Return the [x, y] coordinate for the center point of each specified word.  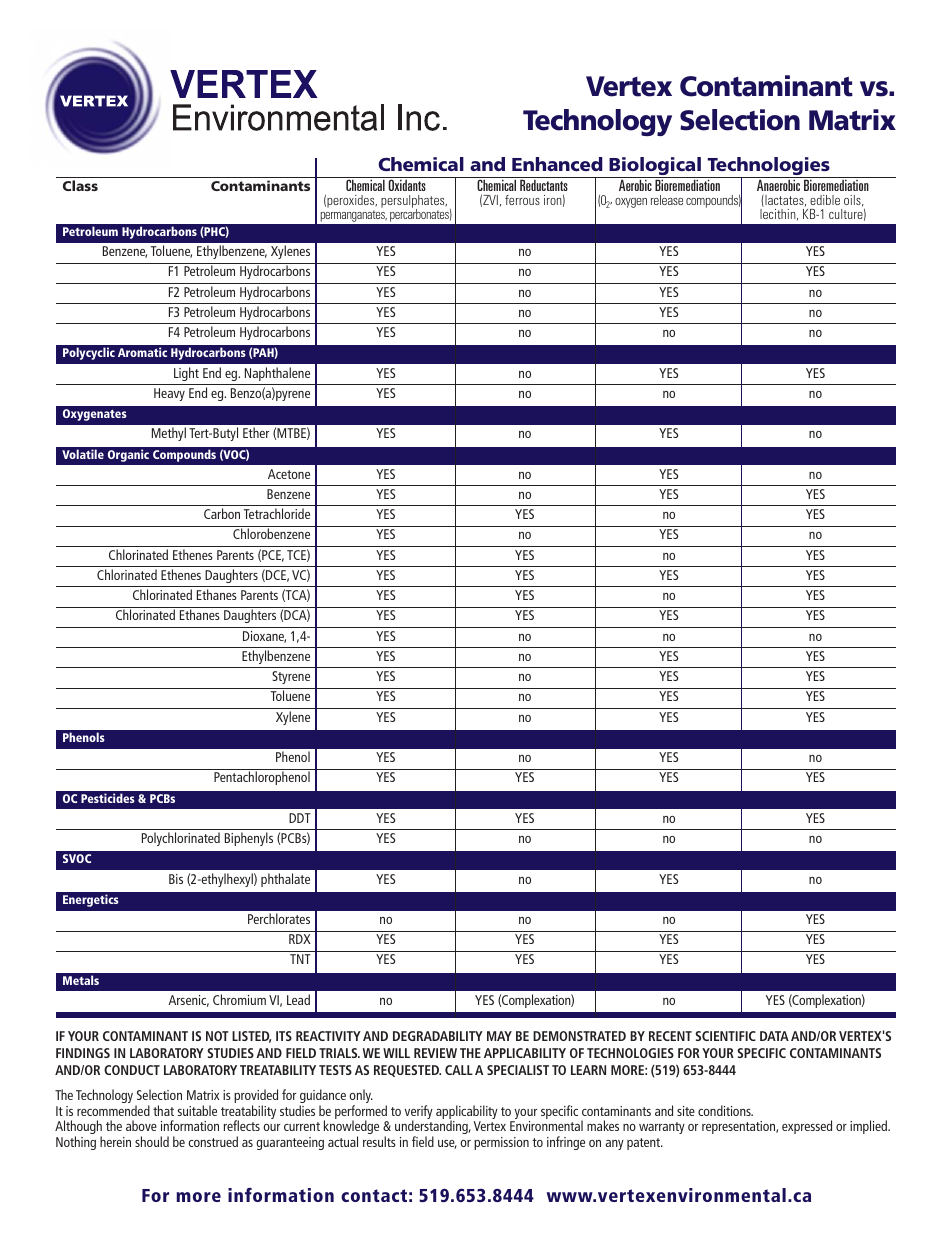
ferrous [522, 200]
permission [501, 1143]
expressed [807, 1127]
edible [825, 200]
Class [80, 185]
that [163, 1110]
